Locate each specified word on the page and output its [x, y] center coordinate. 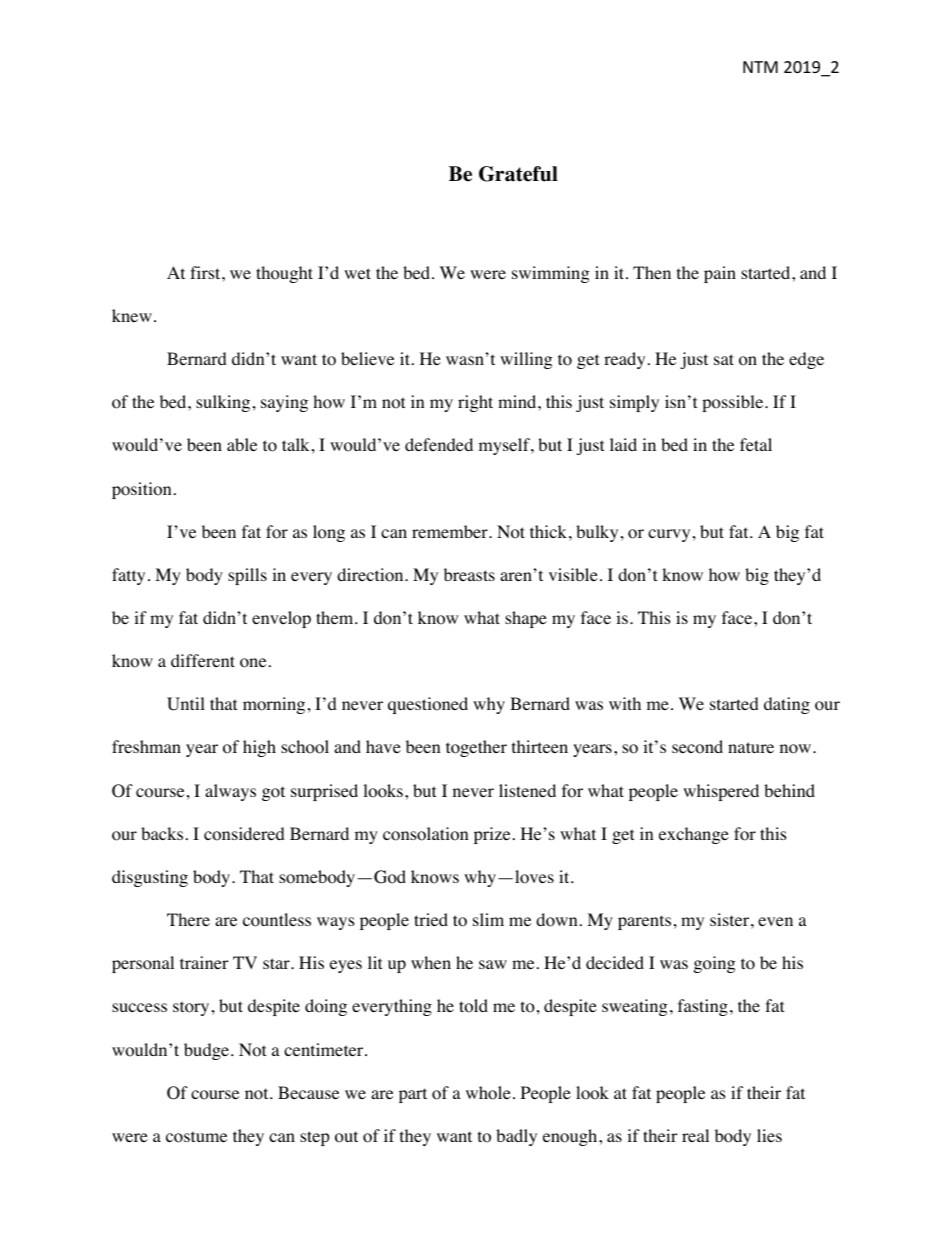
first [206, 272]
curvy [669, 535]
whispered [721, 792]
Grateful [518, 174]
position [141, 490]
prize [492, 835]
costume [196, 1137]
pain [720, 274]
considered [244, 834]
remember [451, 531]
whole [488, 1093]
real [695, 1135]
